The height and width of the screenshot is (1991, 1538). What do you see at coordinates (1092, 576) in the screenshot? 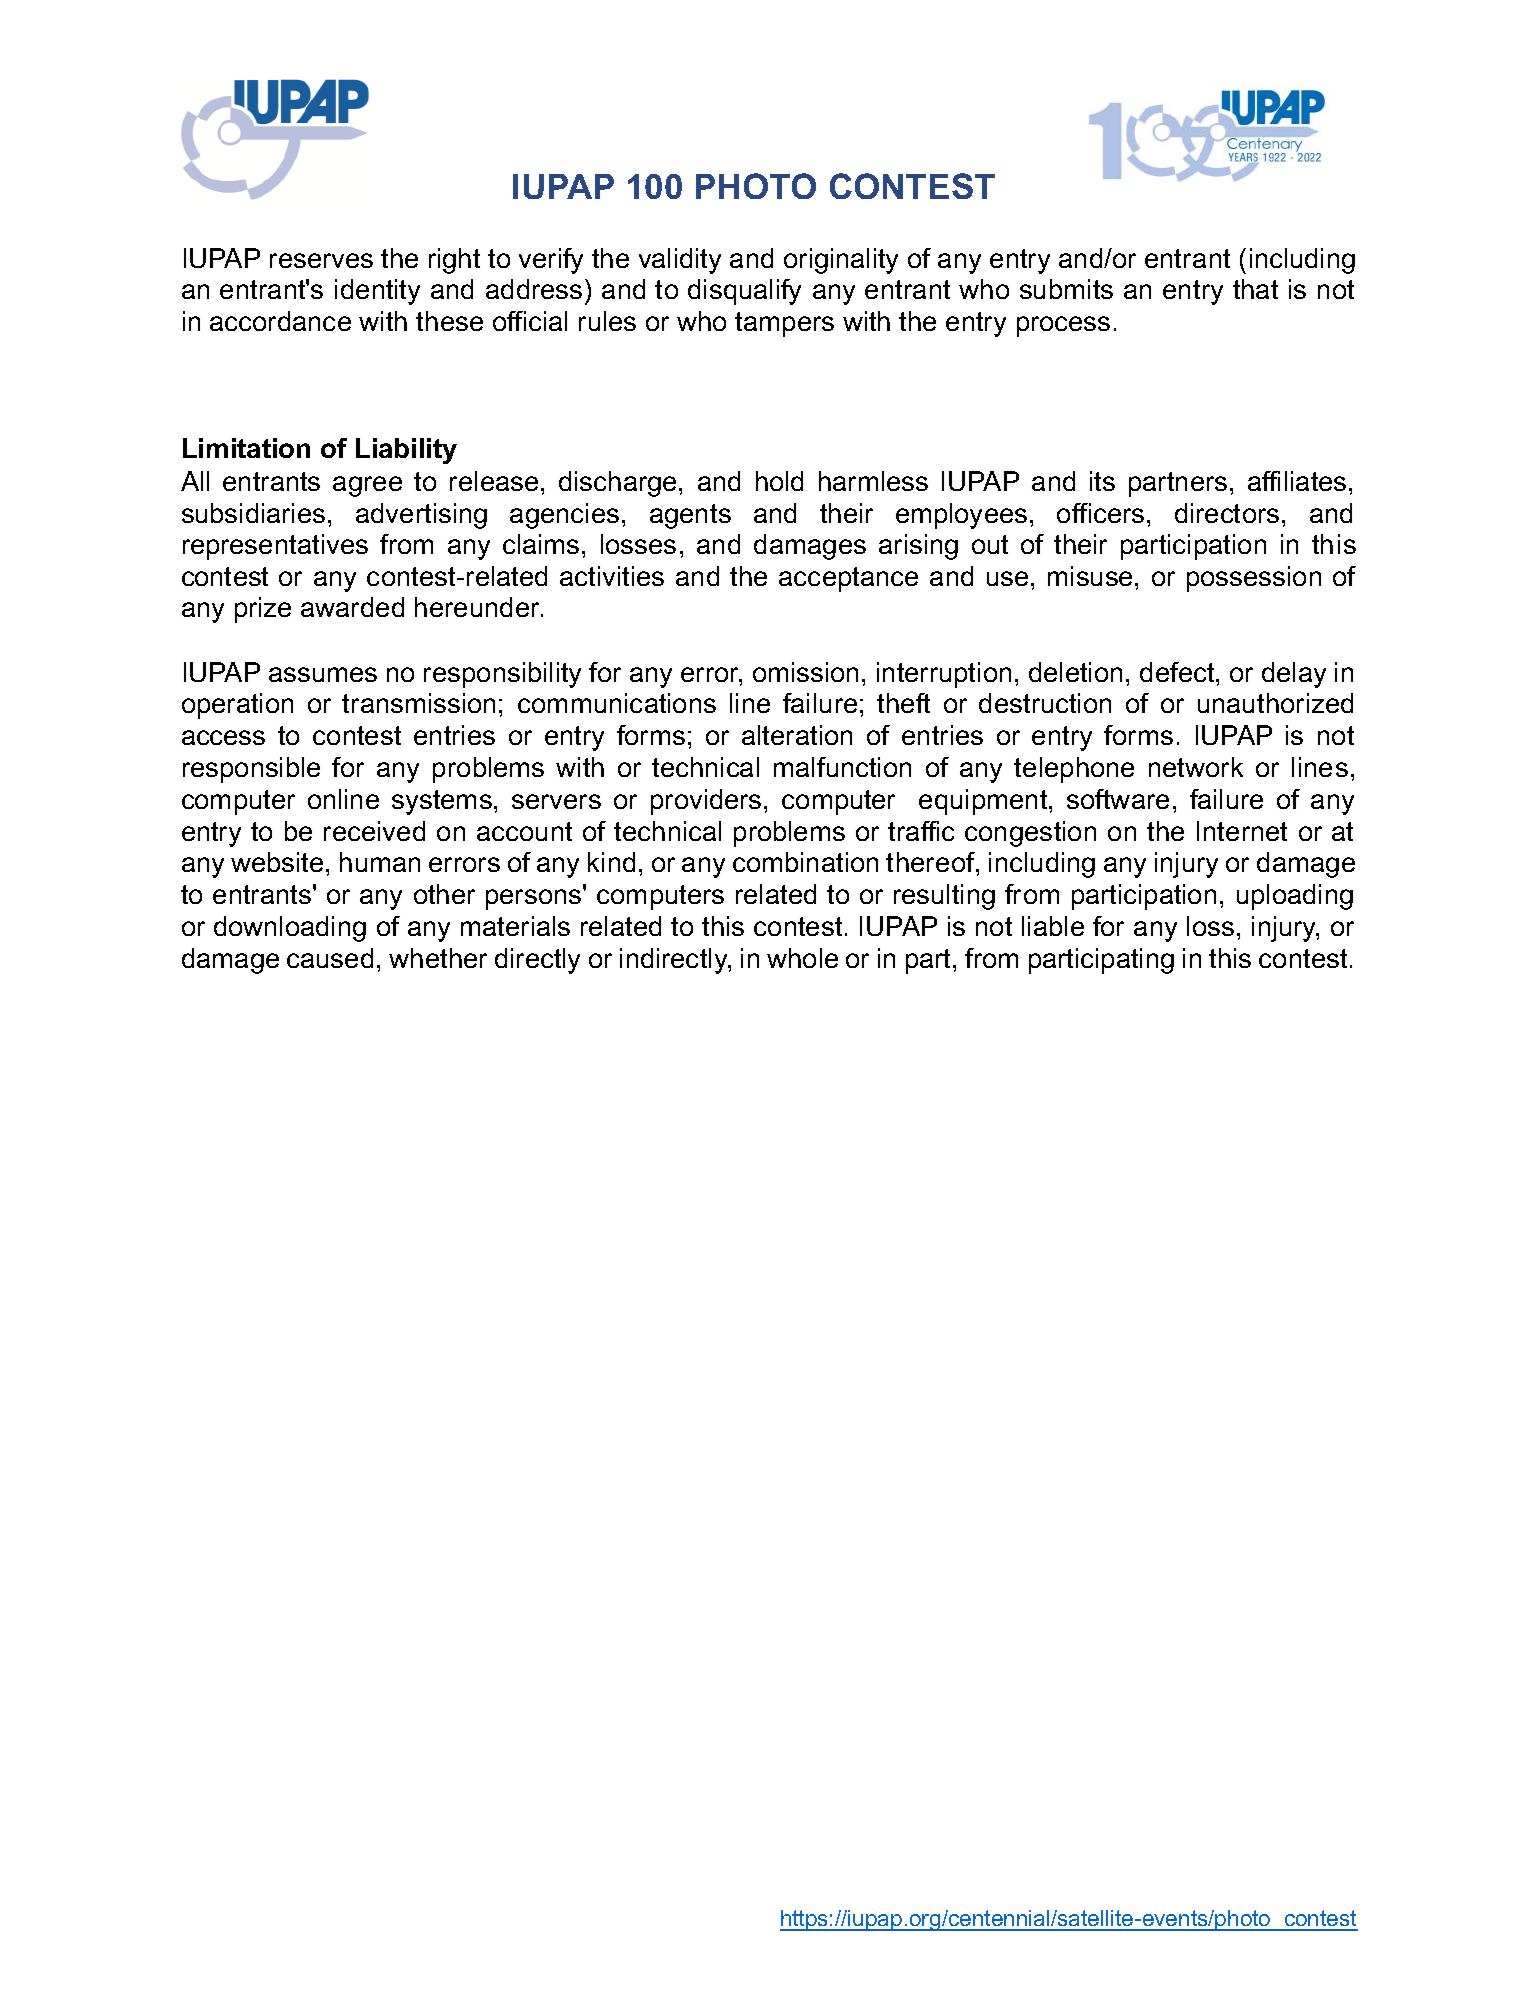
I see `misuse` at bounding box center [1092, 576].
